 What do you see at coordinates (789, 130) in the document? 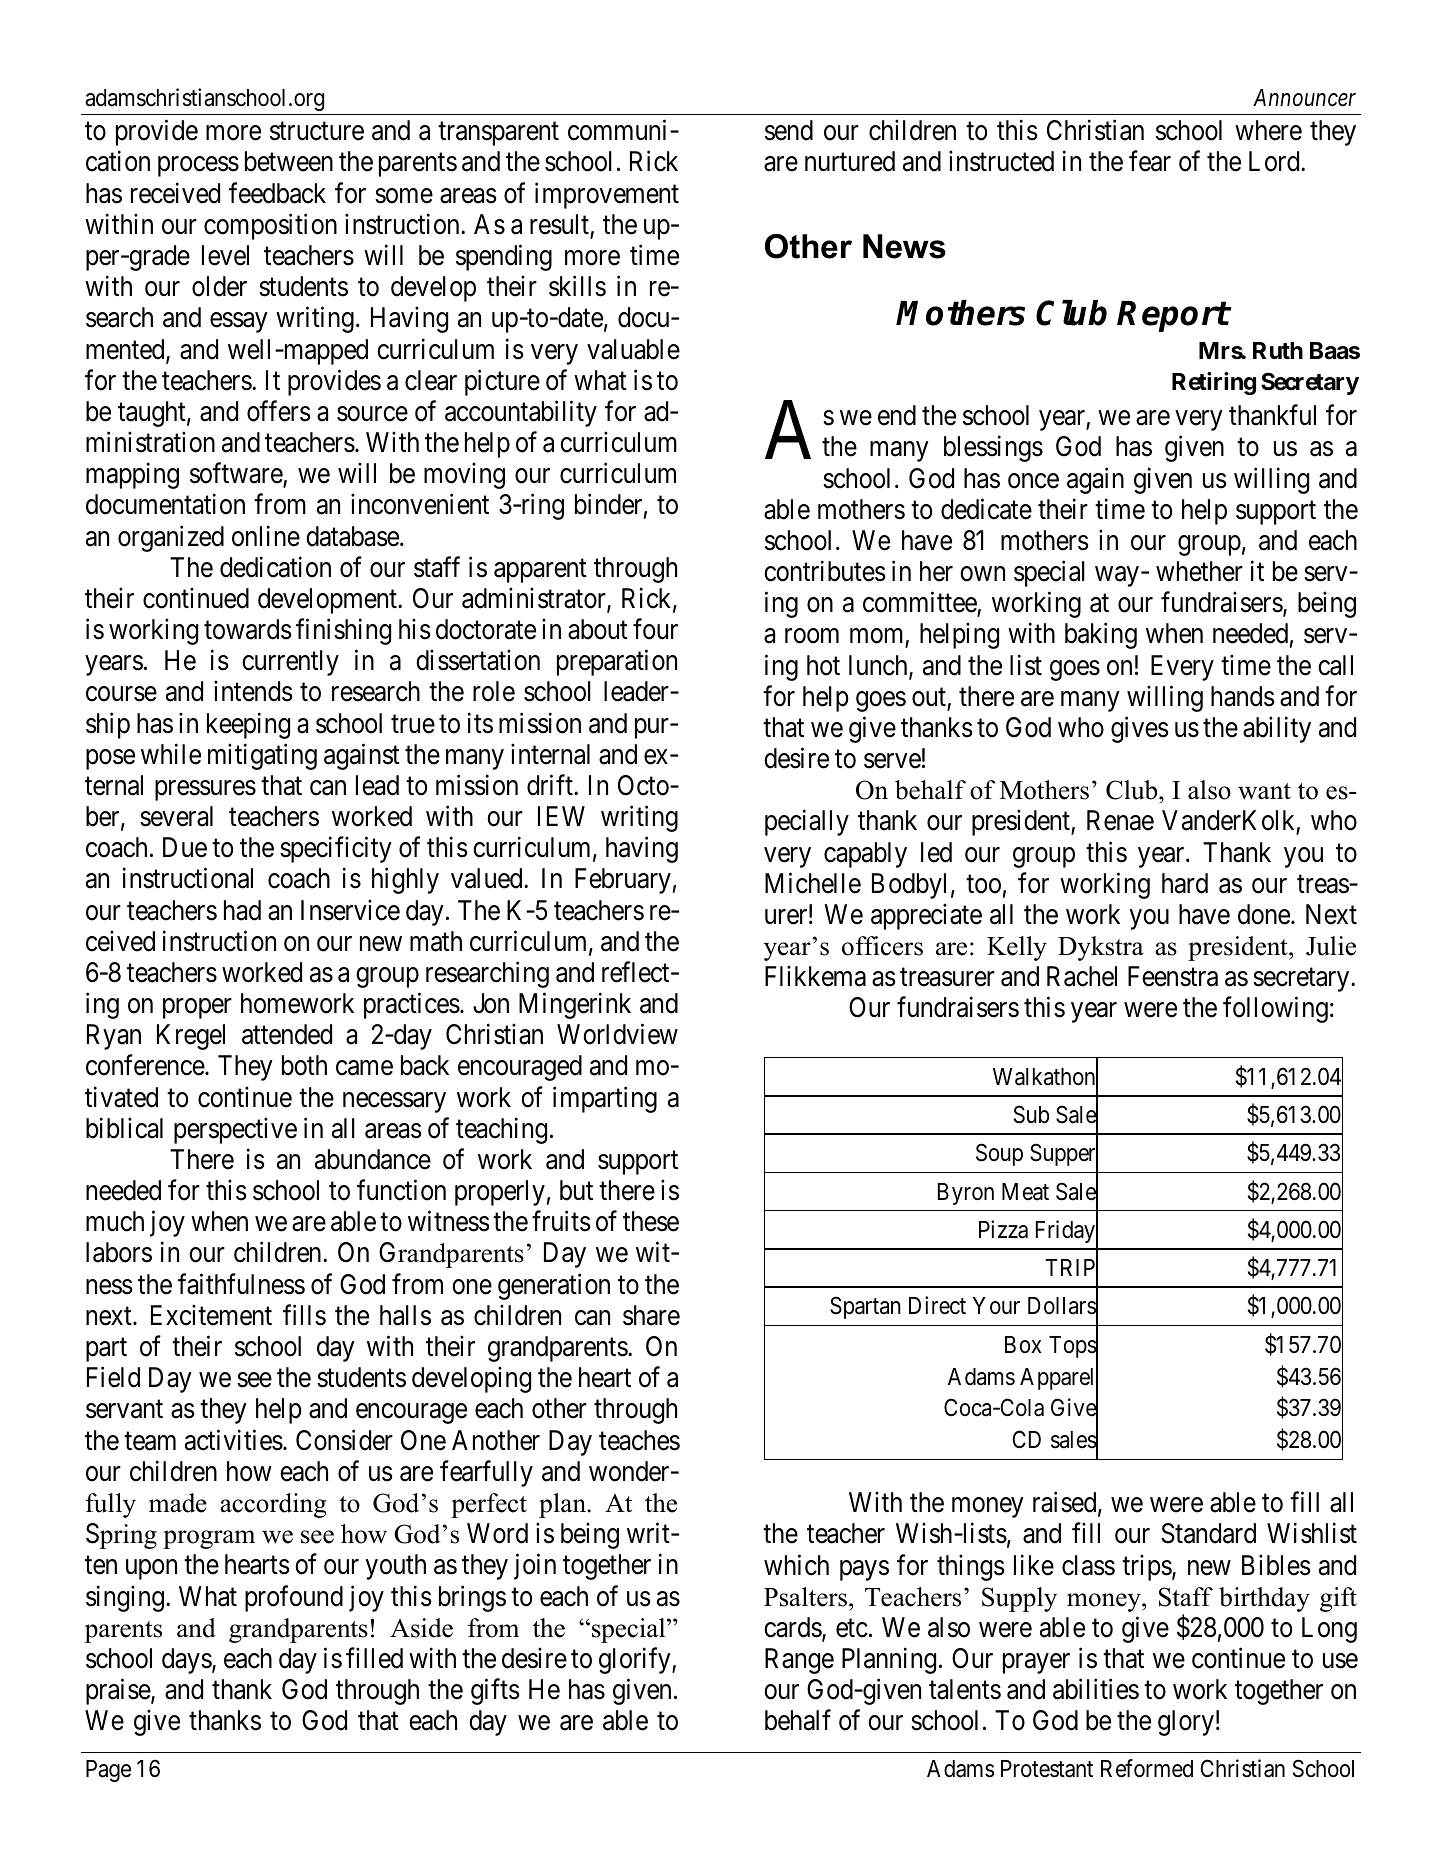
I see `send` at bounding box center [789, 130].
